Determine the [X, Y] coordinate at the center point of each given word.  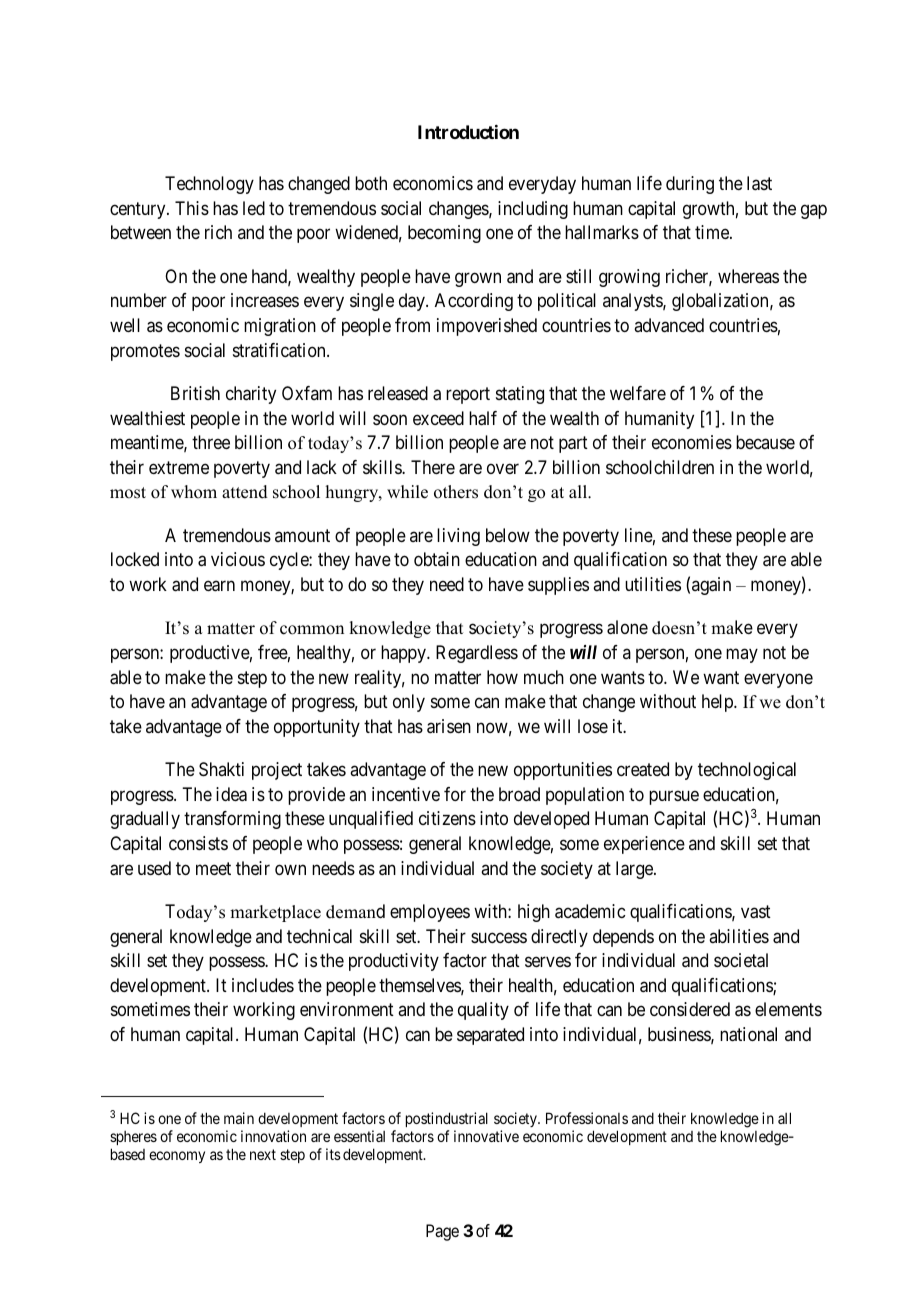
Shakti [221, 769]
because [765, 442]
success [499, 937]
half [483, 418]
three [211, 442]
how [502, 677]
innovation [273, 1136]
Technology [209, 185]
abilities [739, 936]
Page [442, 1232]
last [759, 183]
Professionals [587, 1118]
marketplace [275, 913]
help [718, 703]
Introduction [468, 132]
